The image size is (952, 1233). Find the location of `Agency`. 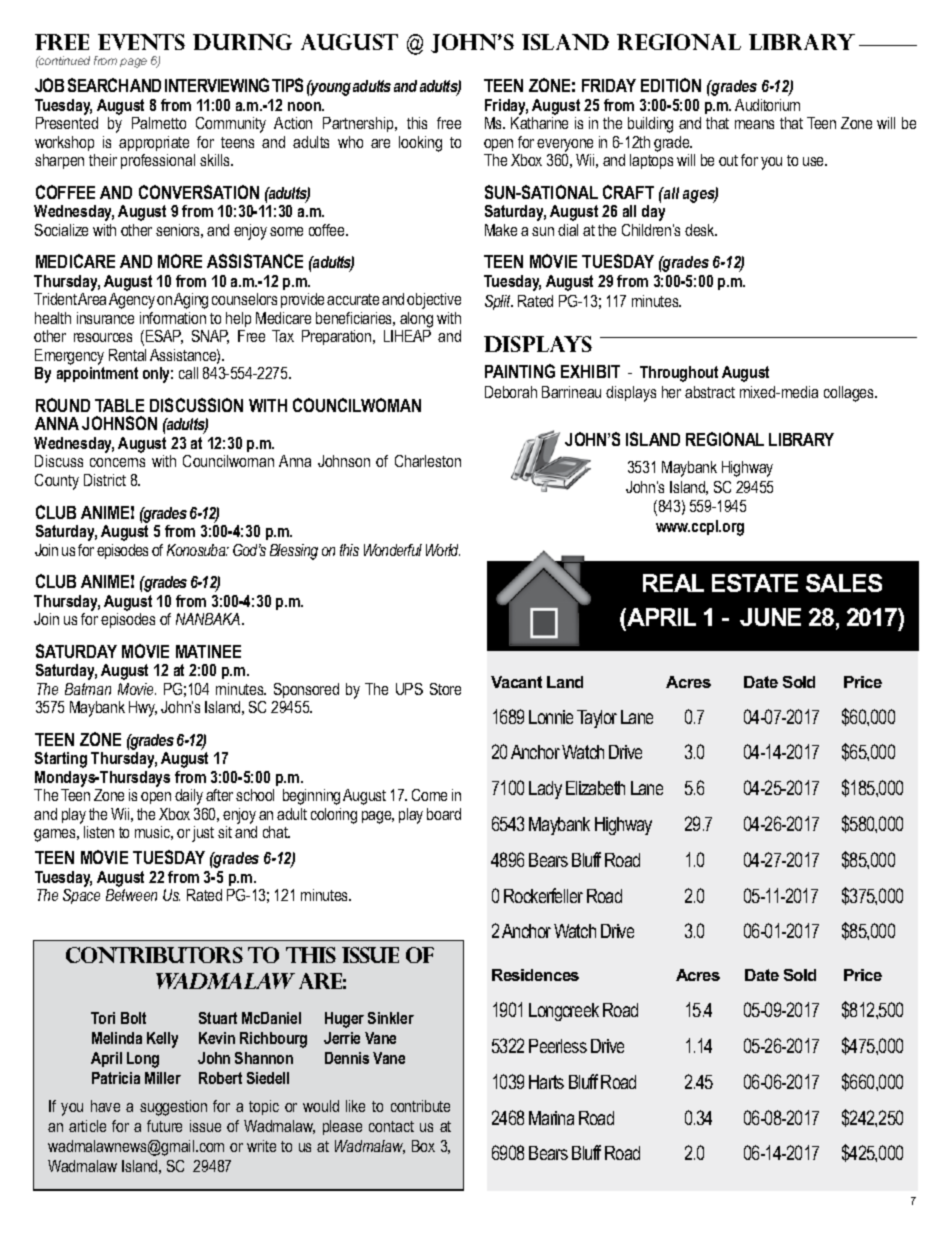

Agency is located at coordinates (132, 301).
